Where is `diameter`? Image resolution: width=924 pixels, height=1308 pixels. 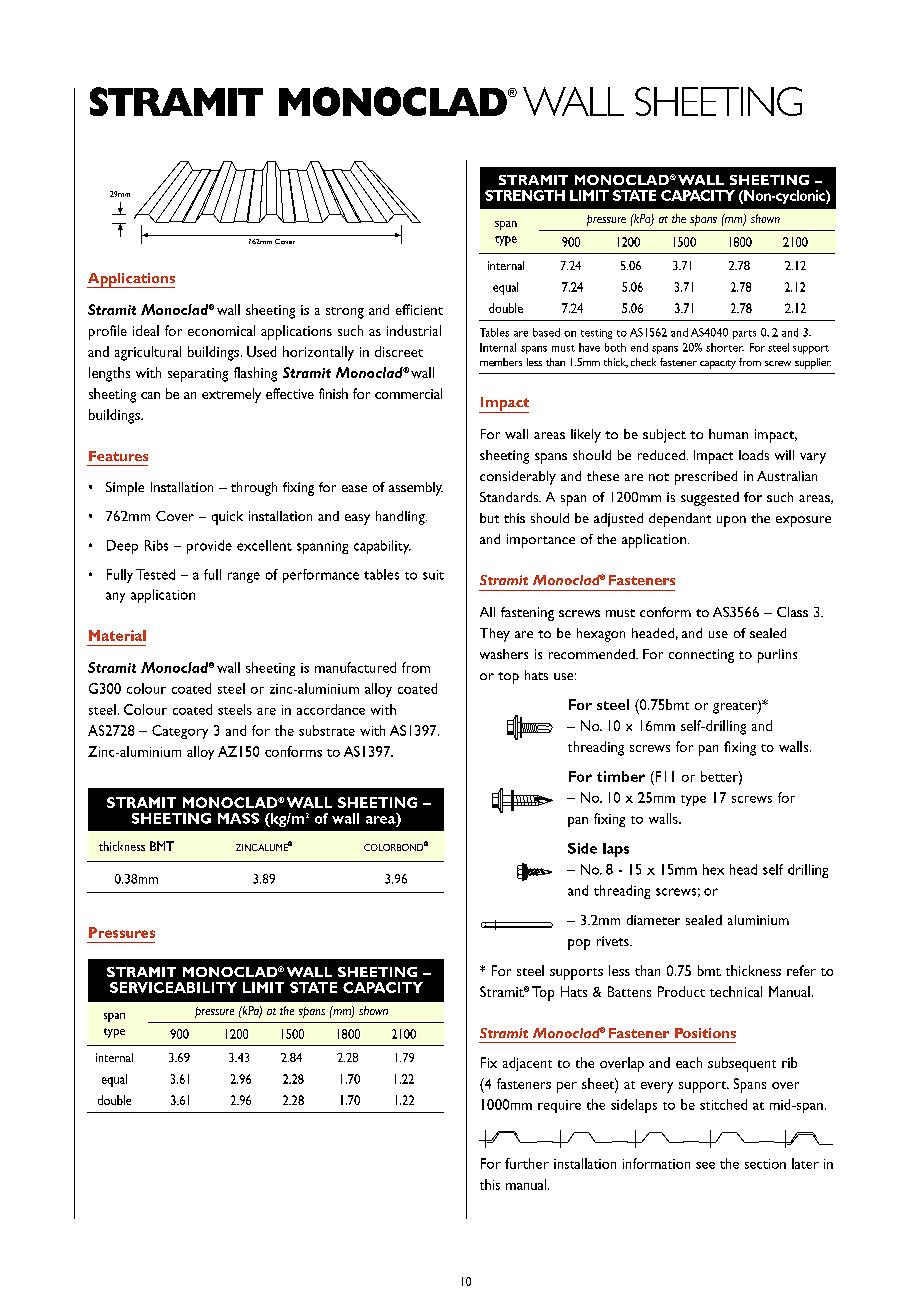
diameter is located at coordinates (653, 920).
